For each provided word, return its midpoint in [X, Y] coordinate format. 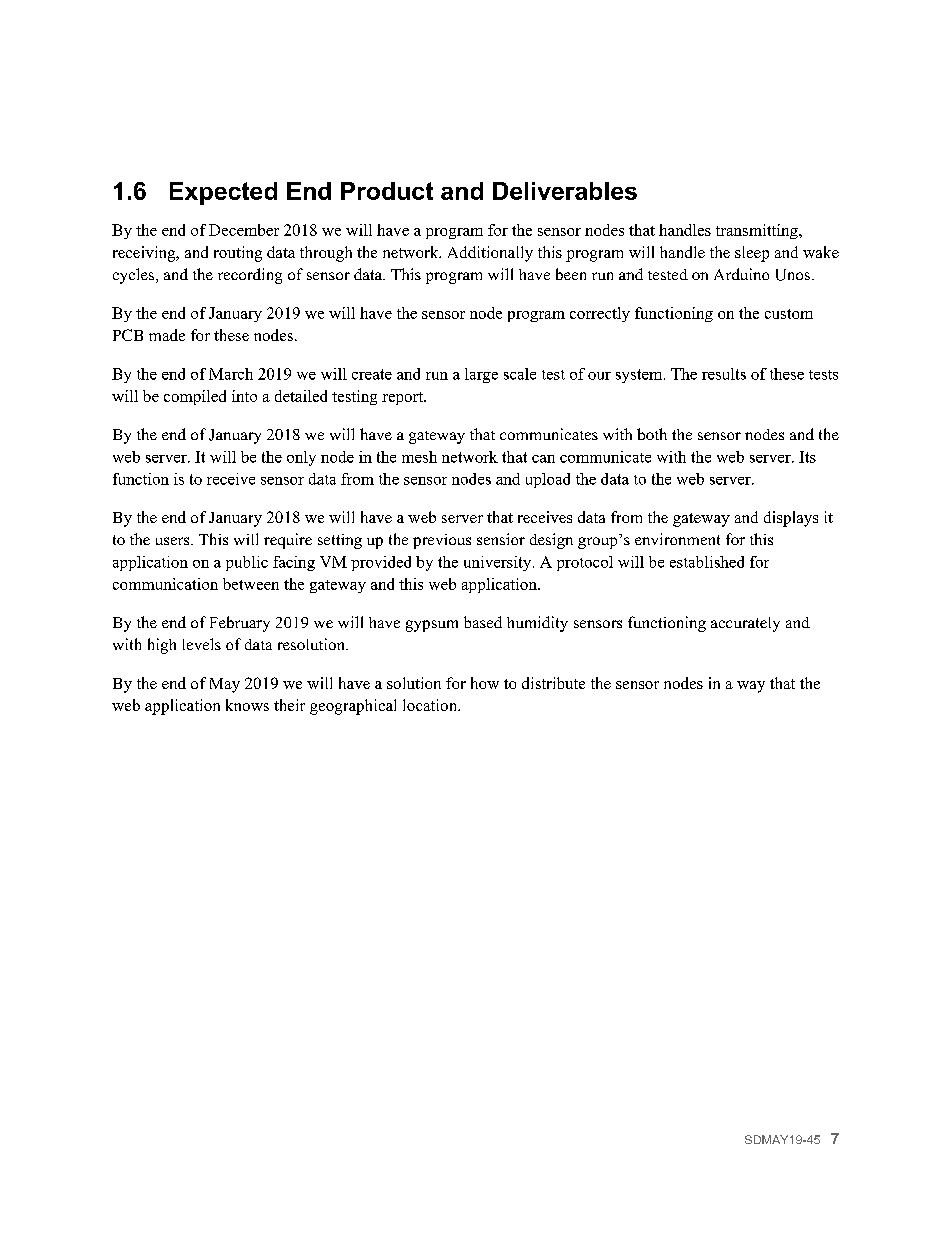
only [301, 458]
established [707, 562]
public [247, 563]
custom [789, 314]
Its [807, 457]
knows [247, 705]
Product [387, 191]
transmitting [758, 231]
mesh [419, 457]
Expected [223, 193]
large [481, 375]
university [499, 563]
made [167, 335]
